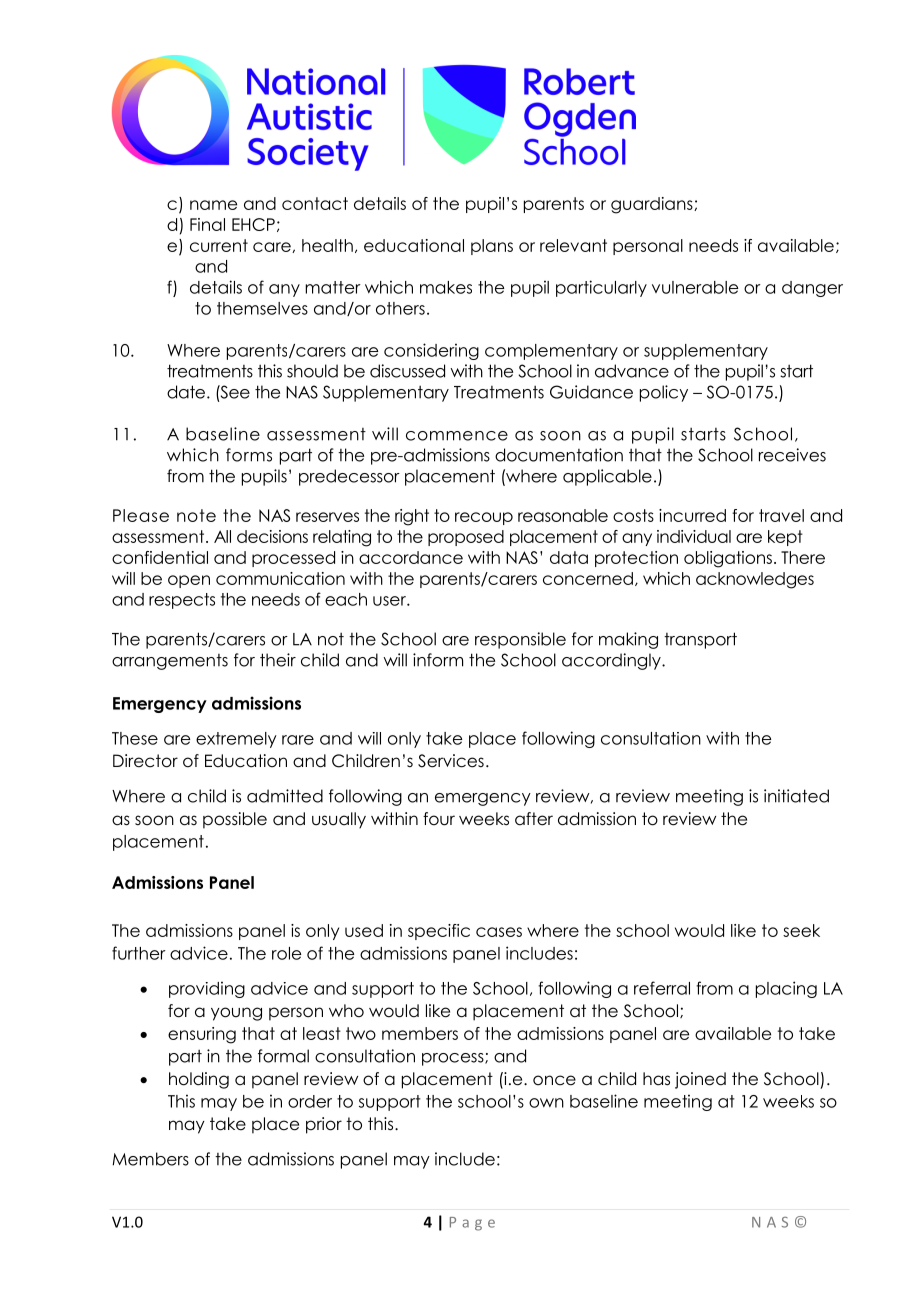 Image resolution: width=924 pixels, height=1308 pixels. I want to click on recoup, so click(484, 518).
